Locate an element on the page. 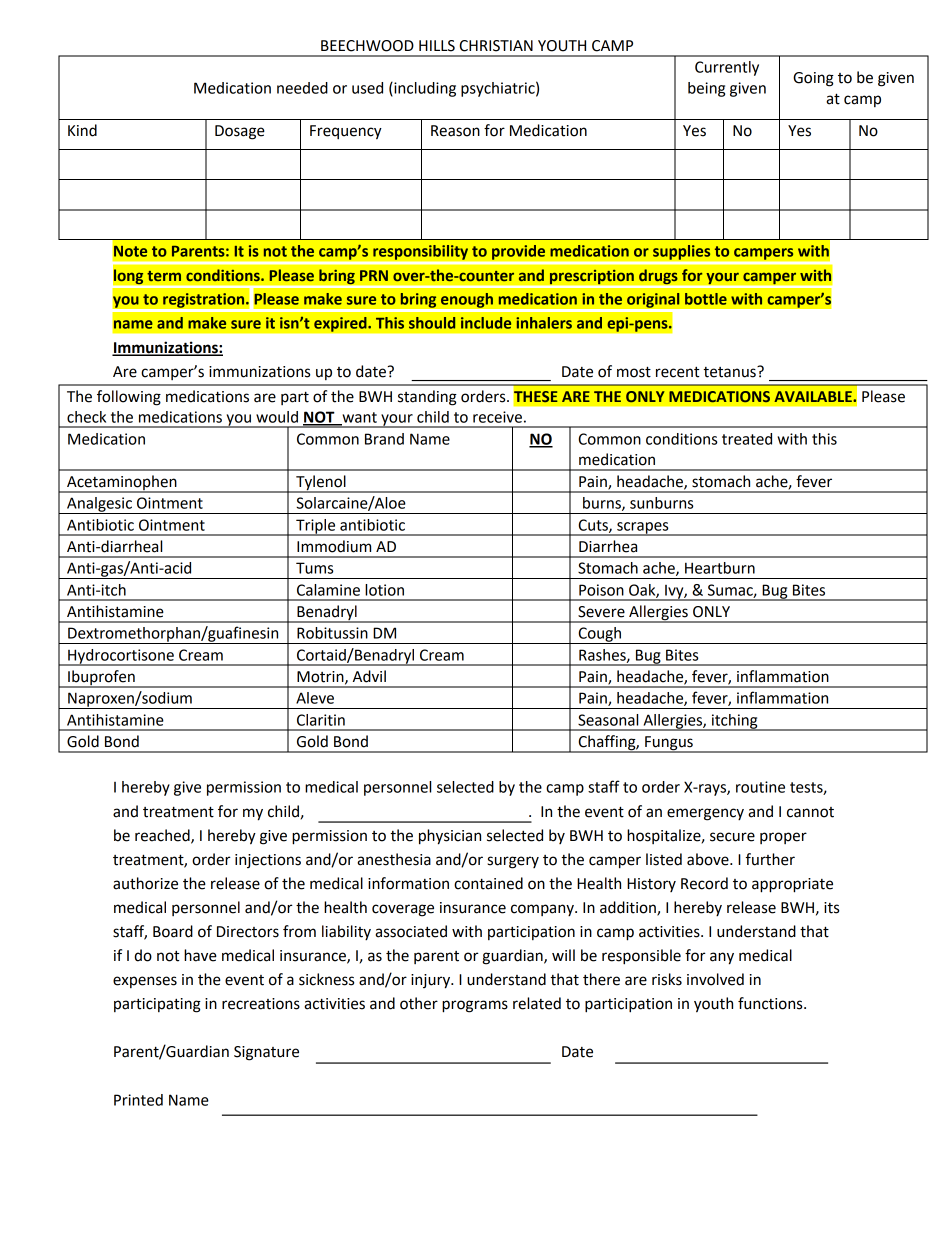 This document has height=1233, width=952. term is located at coordinates (164, 276).
